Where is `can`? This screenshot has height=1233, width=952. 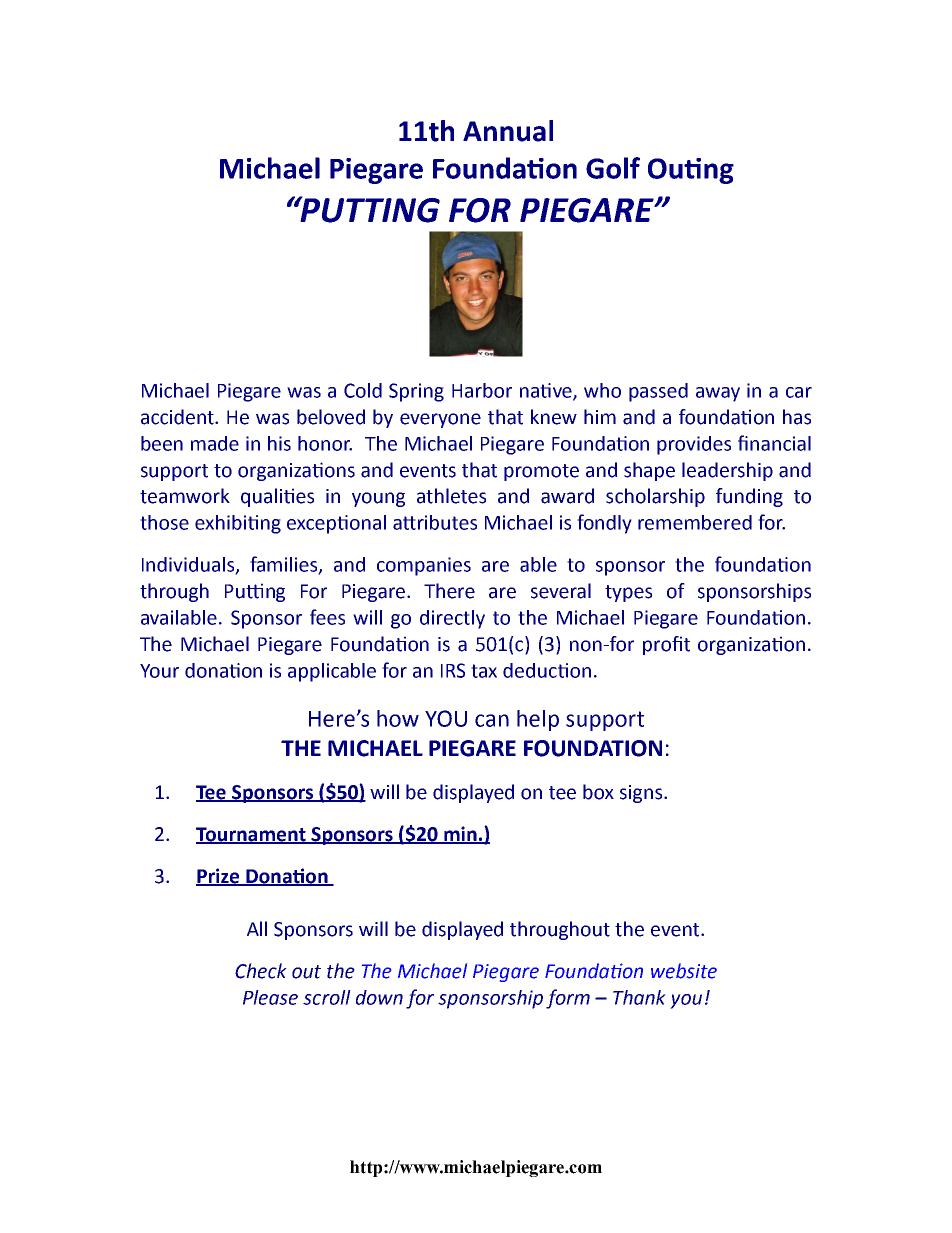
can is located at coordinates (492, 720).
